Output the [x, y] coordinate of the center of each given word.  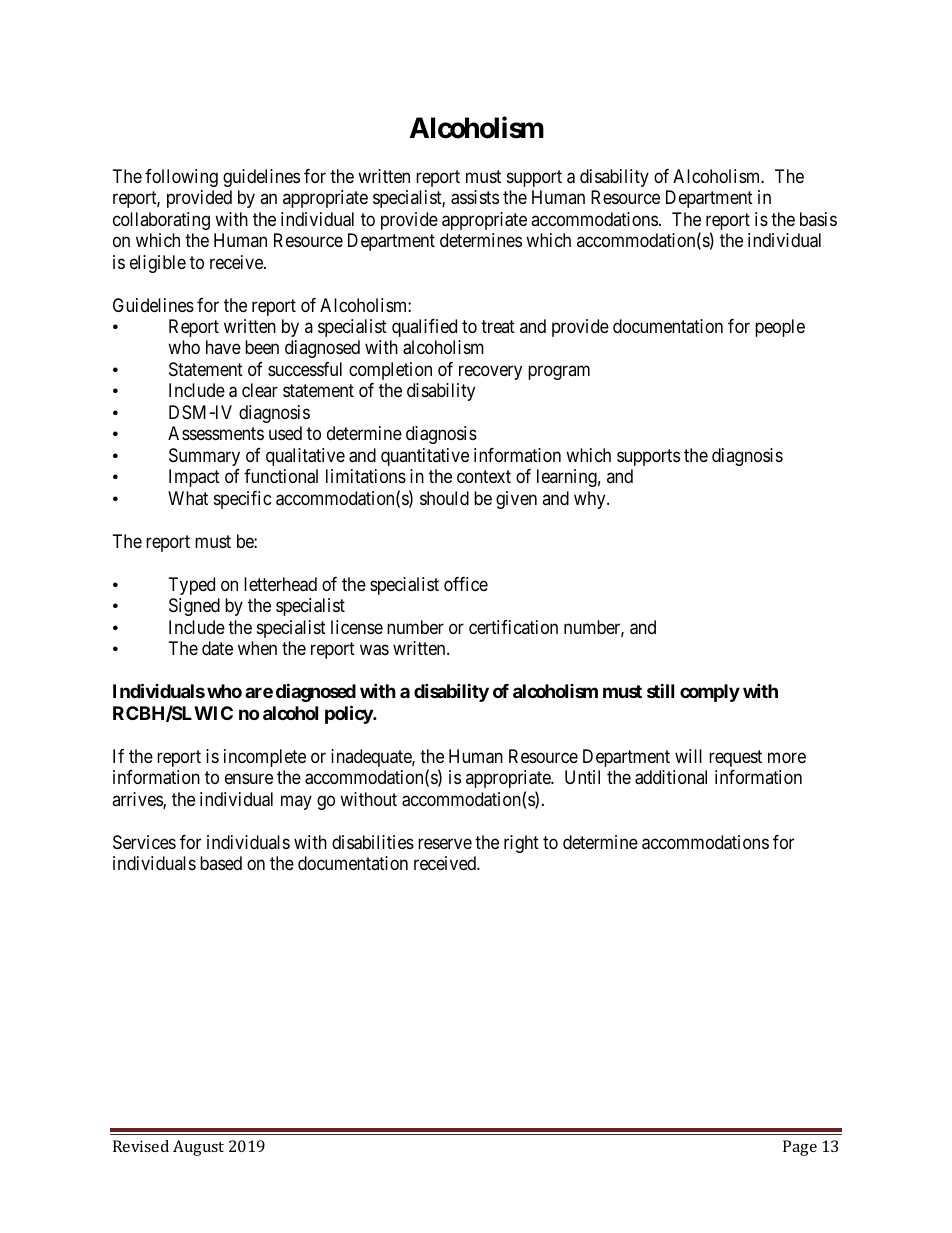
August [198, 1148]
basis [818, 219]
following [181, 178]
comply [710, 693]
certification [513, 627]
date [217, 648]
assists [475, 197]
